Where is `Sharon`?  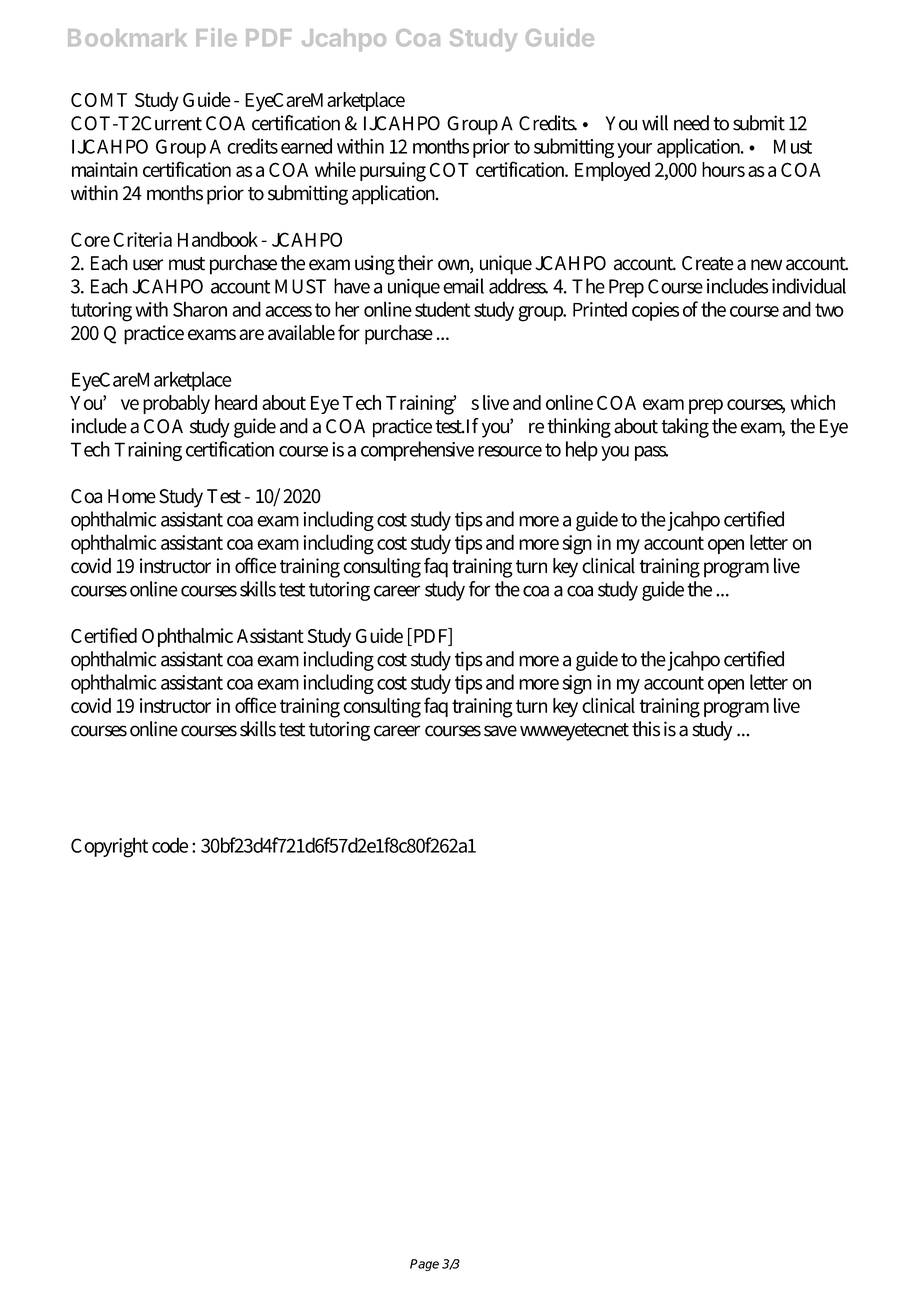
Sharon is located at coordinates (200, 309).
